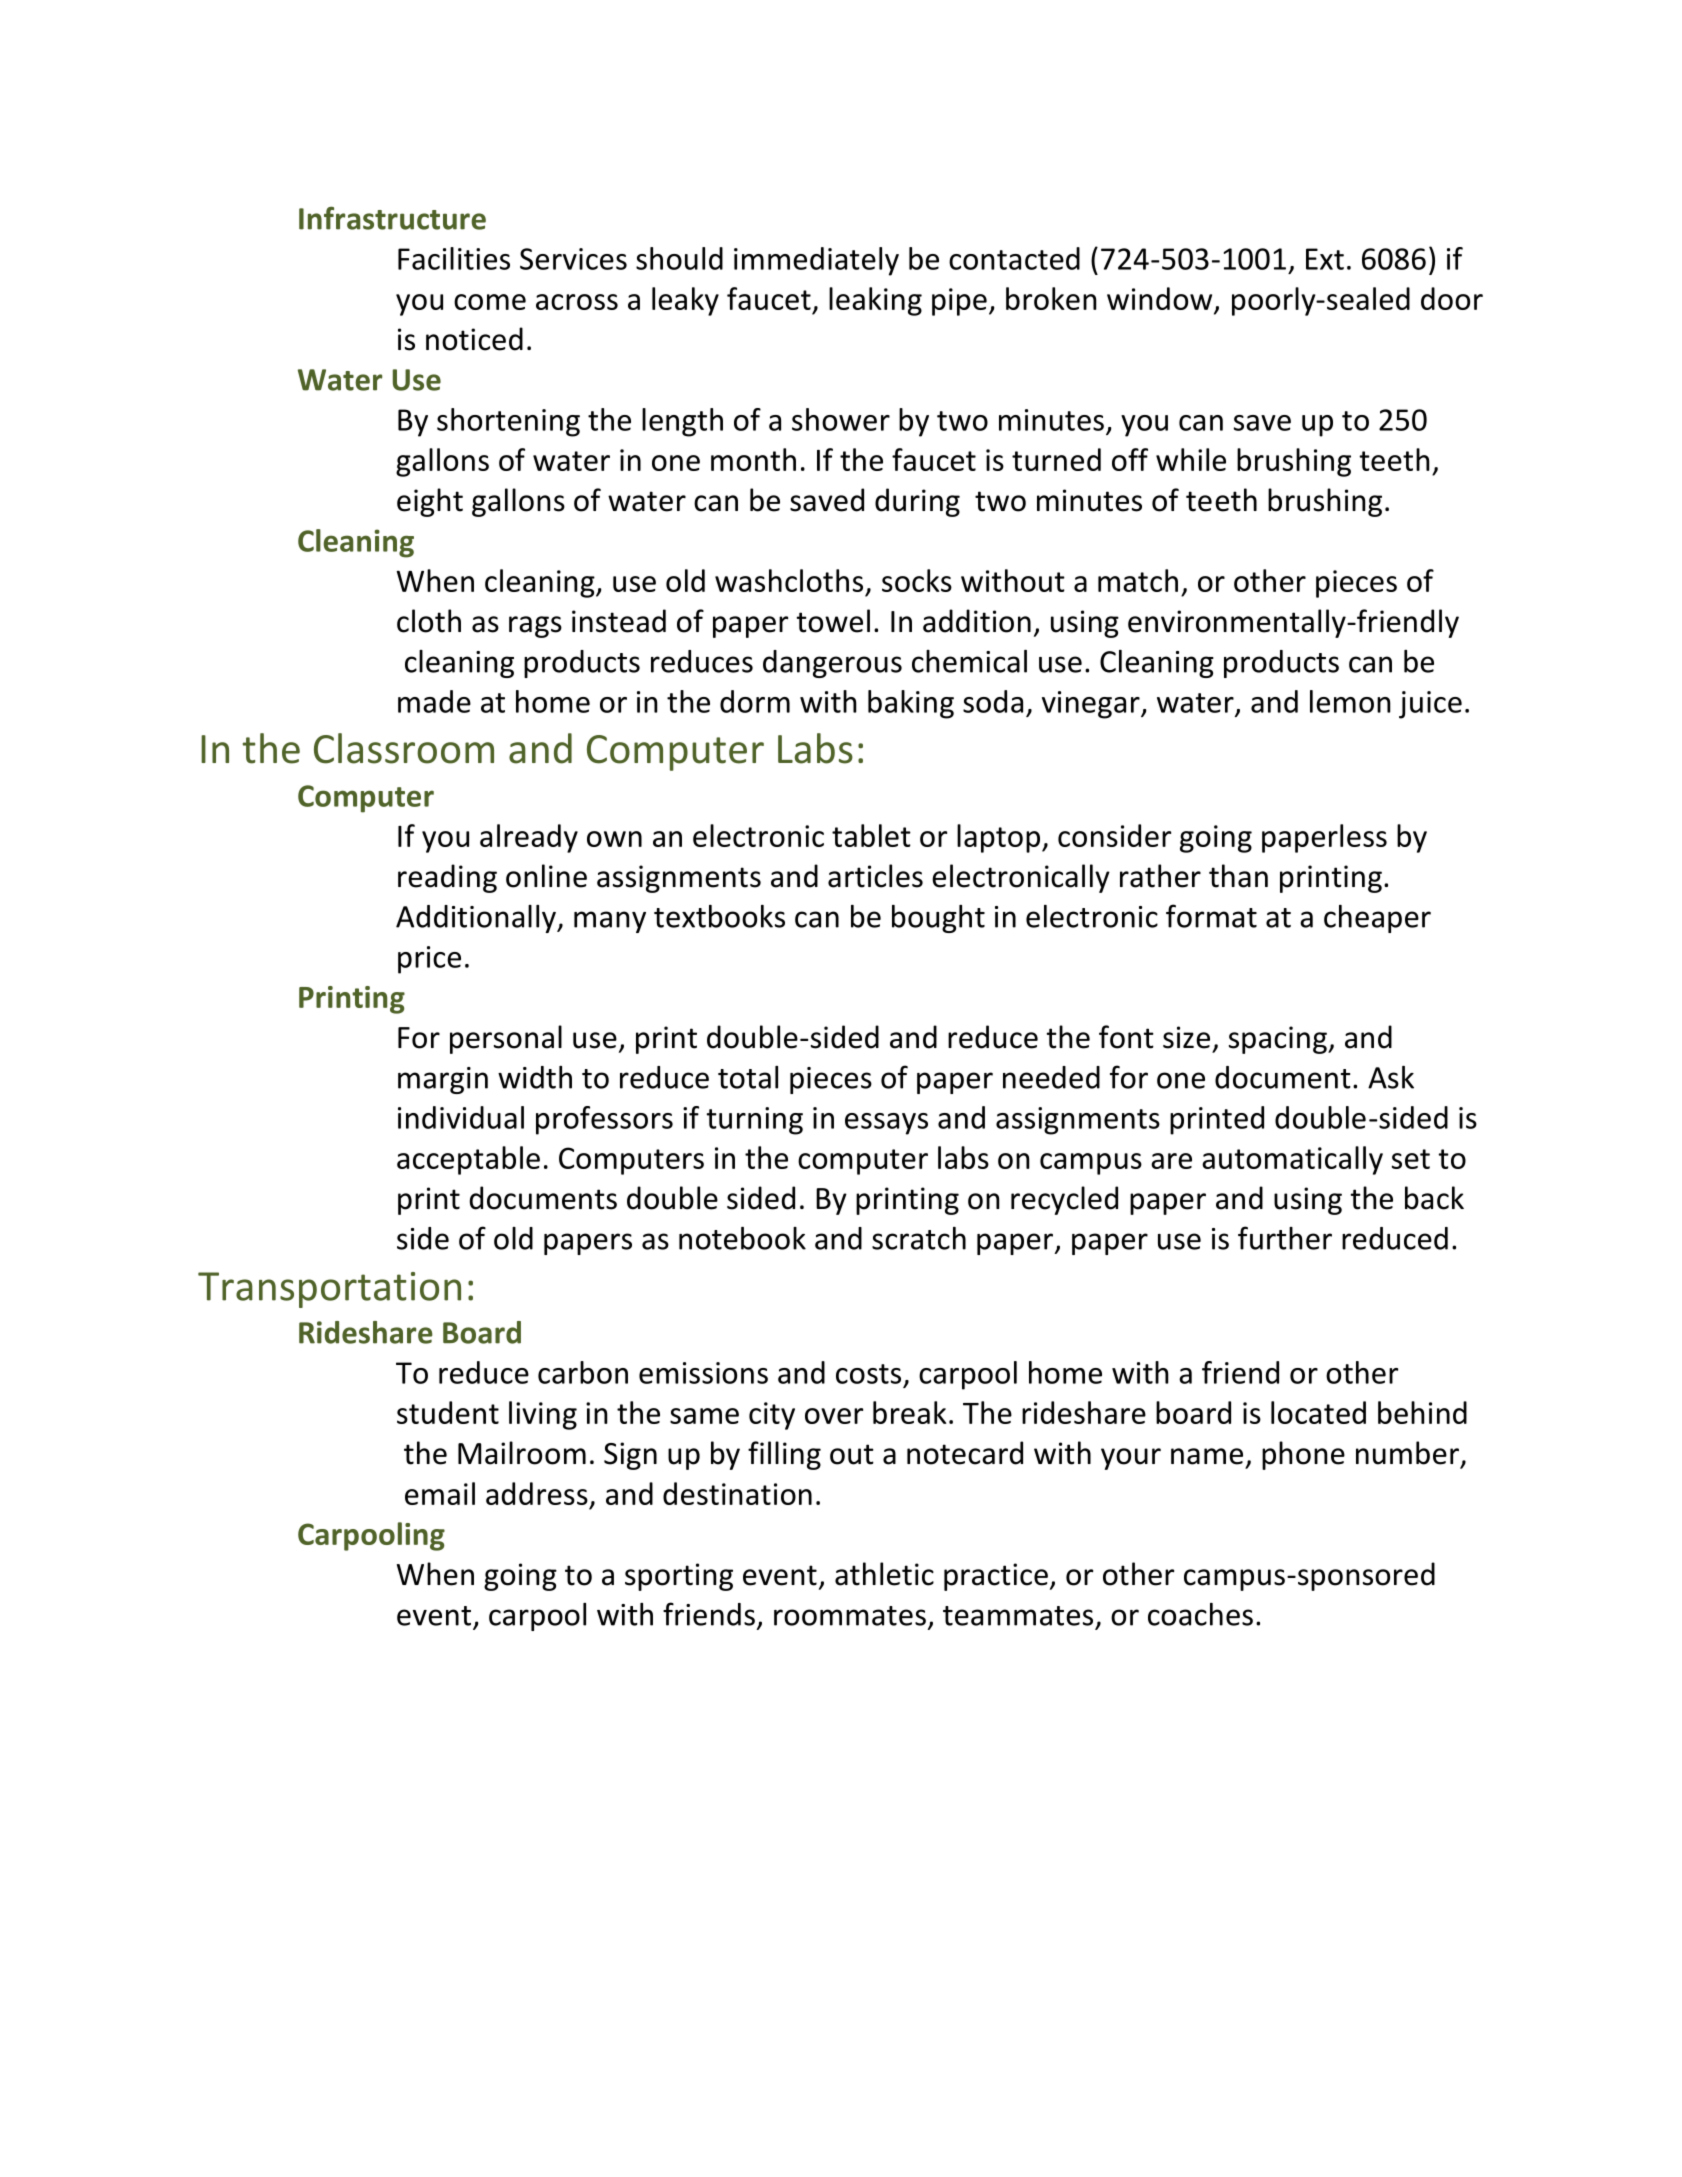 Image resolution: width=1682 pixels, height=2177 pixels. What do you see at coordinates (1377, 919) in the image?
I see `cheaper` at bounding box center [1377, 919].
